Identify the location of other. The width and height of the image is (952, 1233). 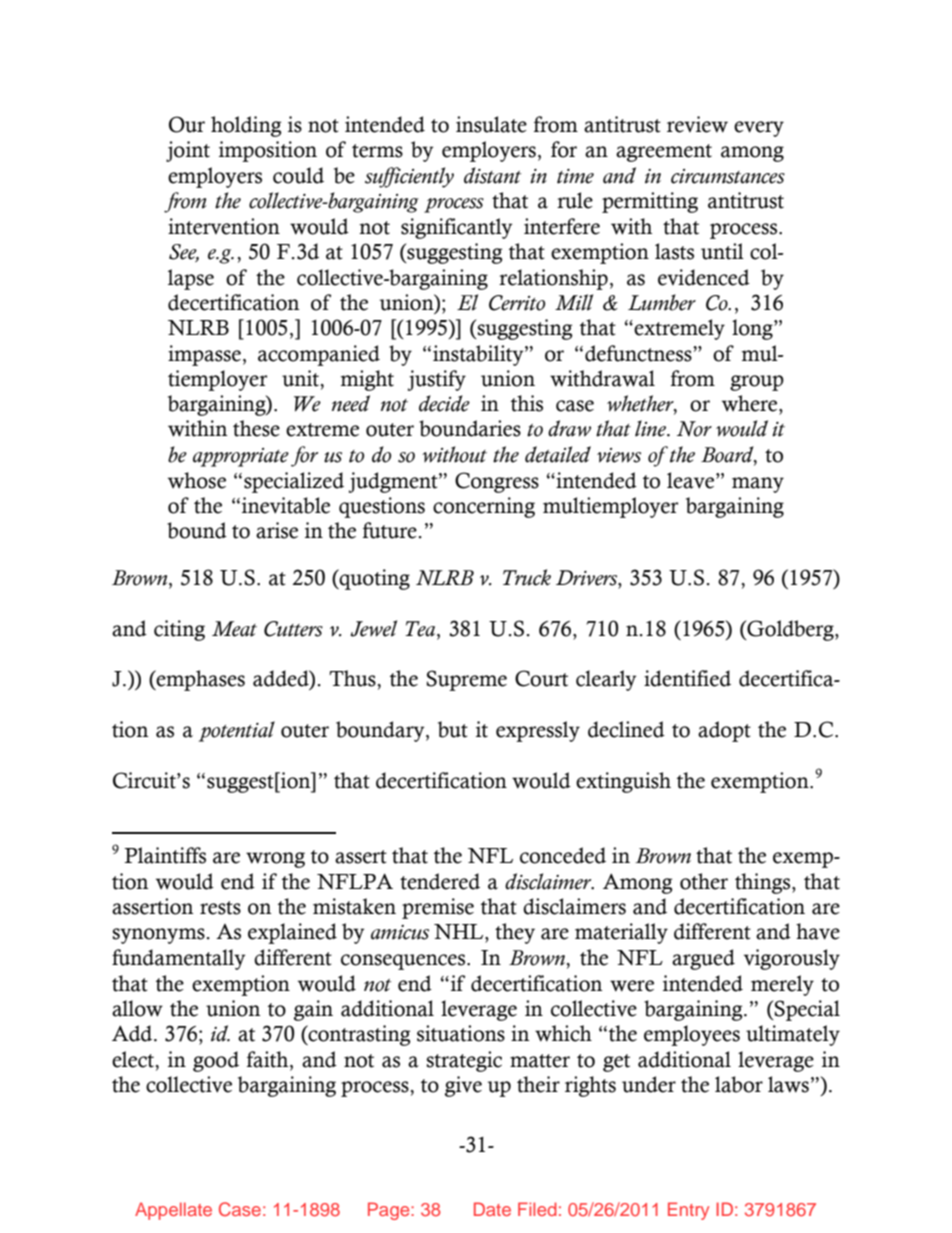
(704, 881).
